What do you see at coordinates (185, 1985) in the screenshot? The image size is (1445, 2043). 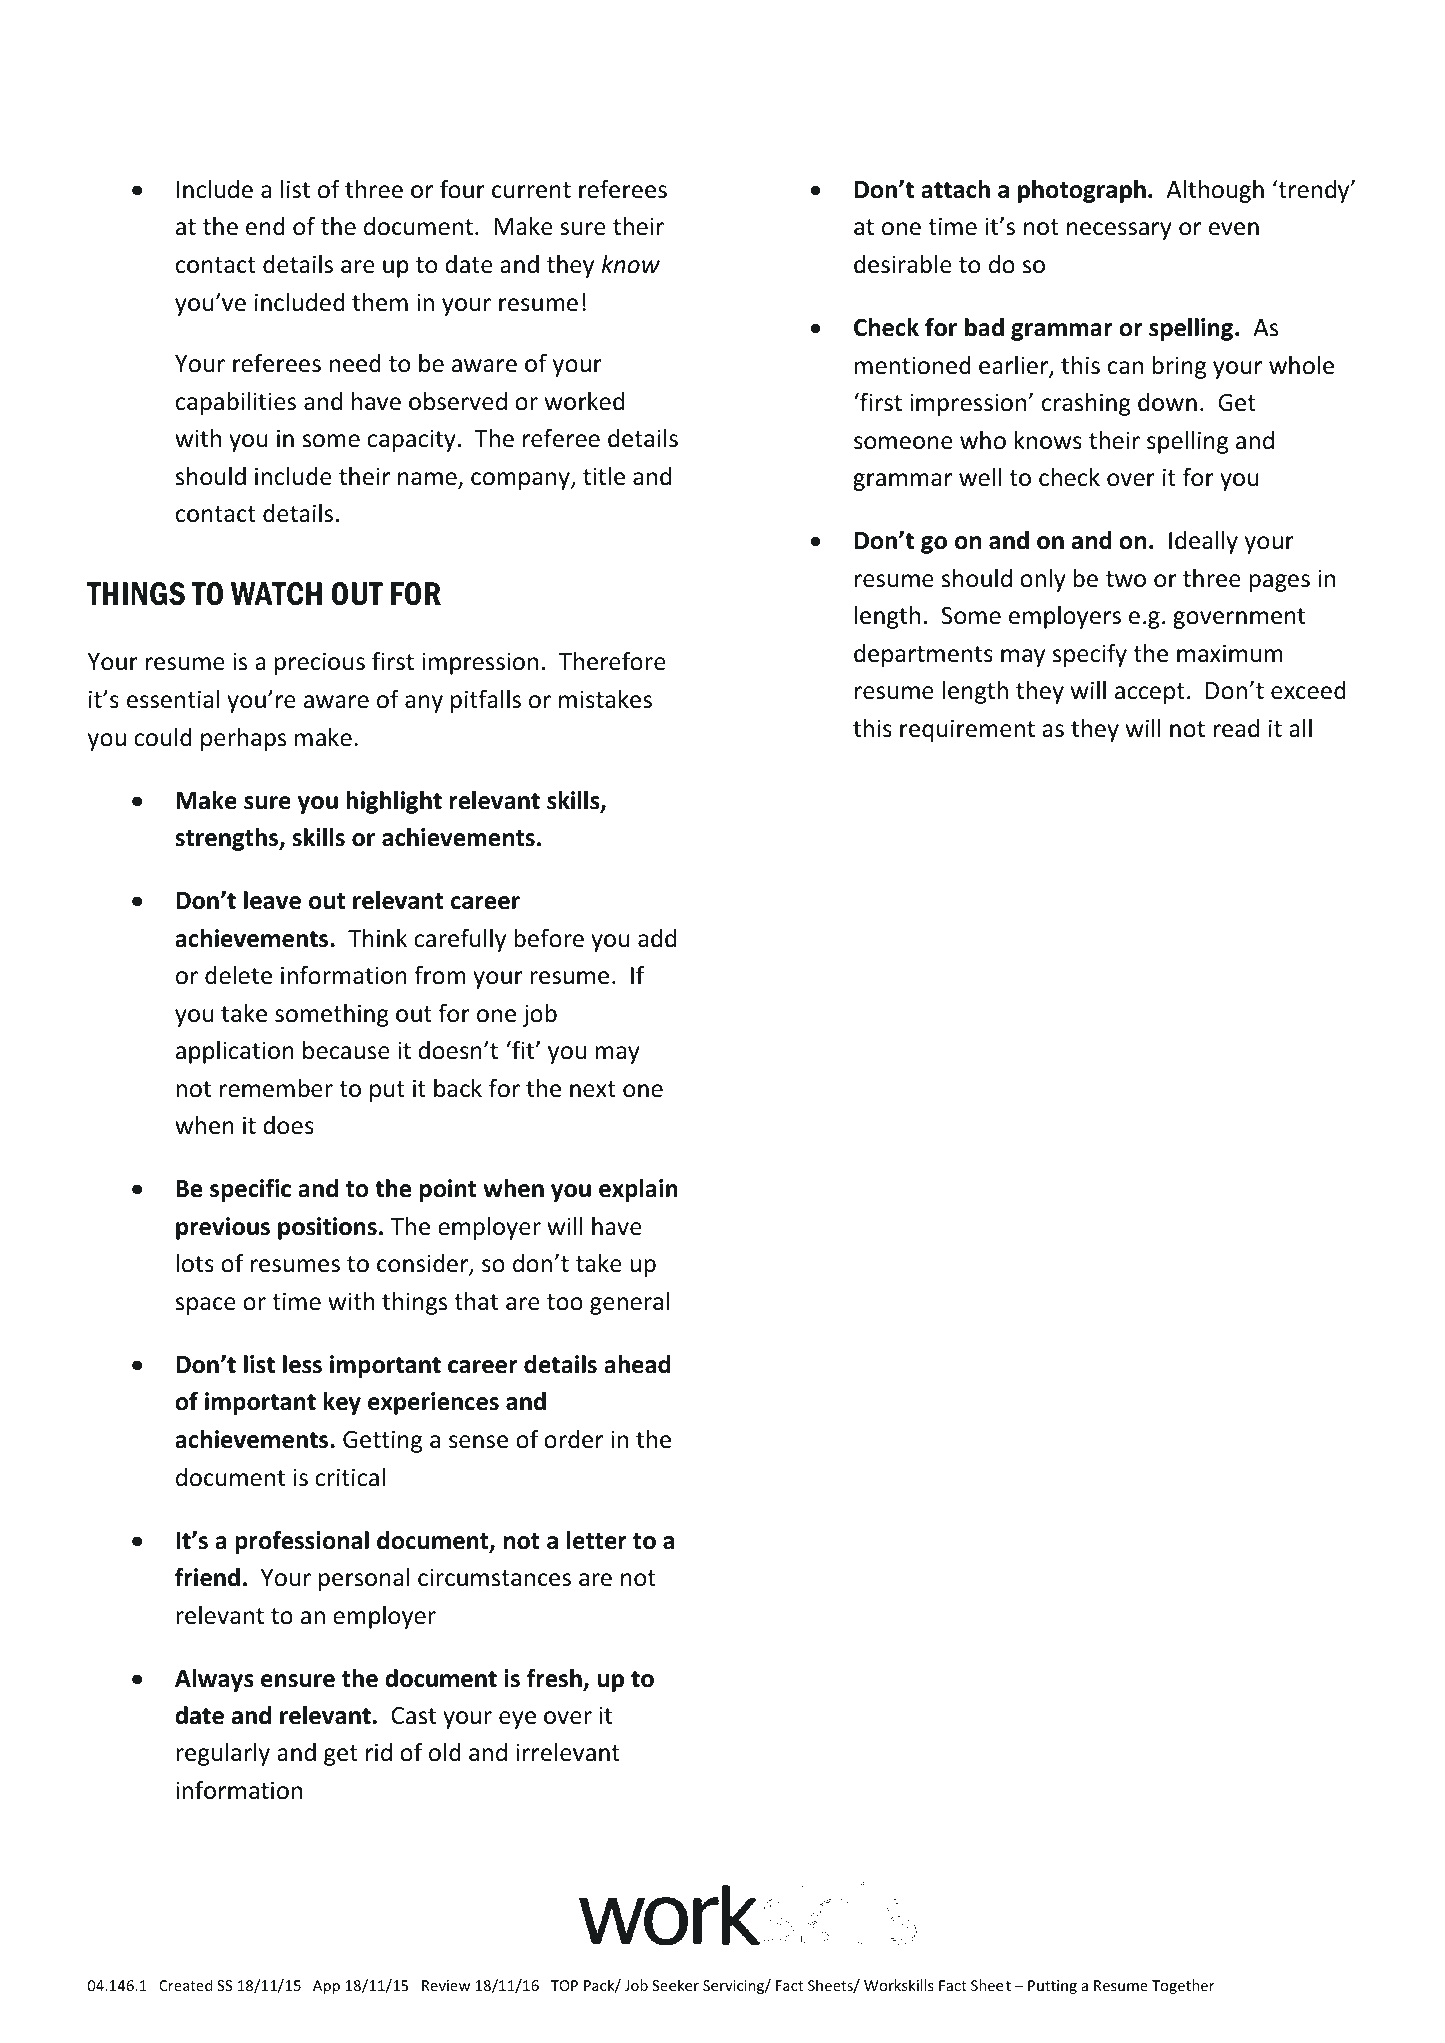 I see `Created` at bounding box center [185, 1985].
